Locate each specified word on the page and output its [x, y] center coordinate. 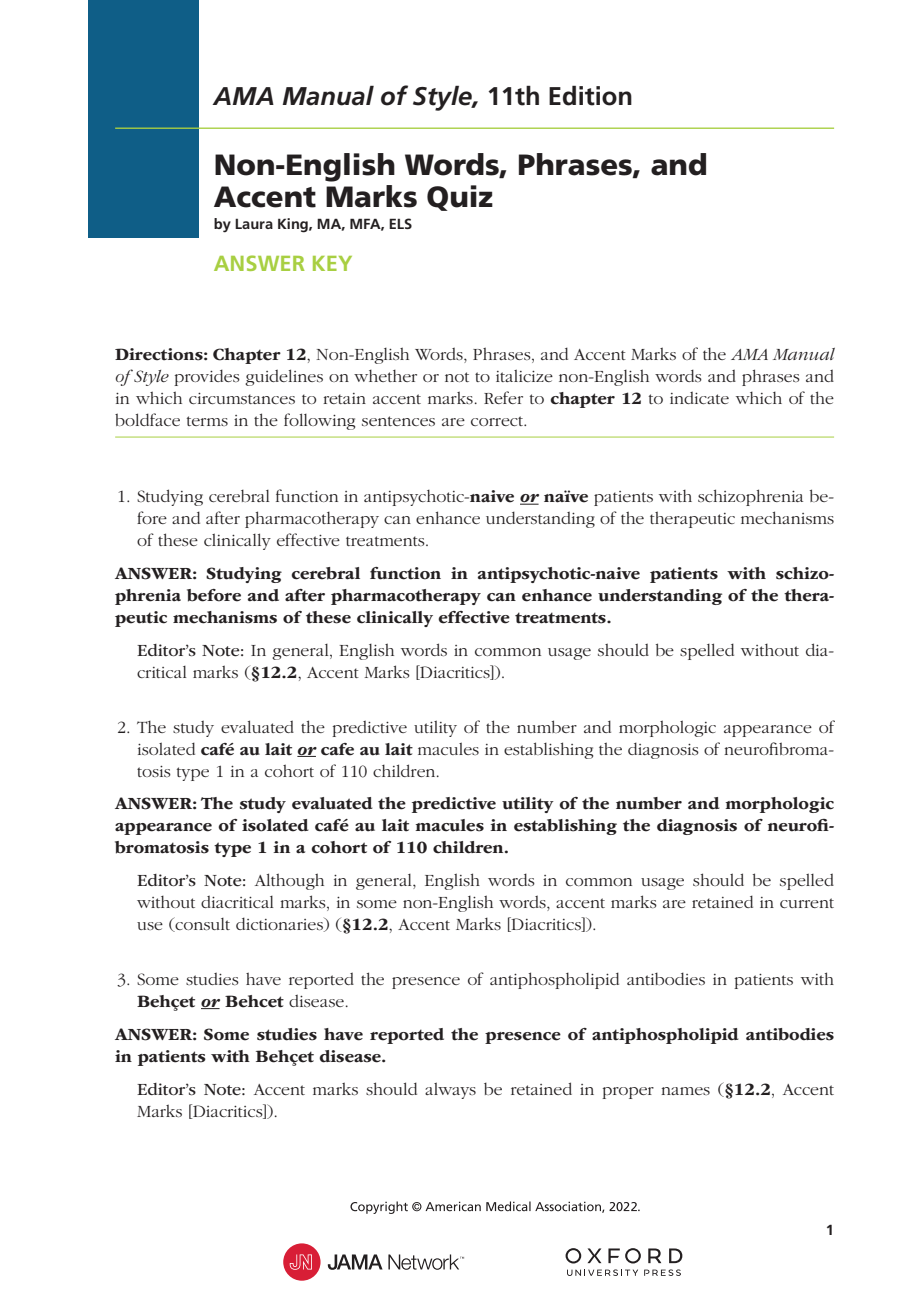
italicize [524, 375]
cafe [337, 749]
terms [207, 421]
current [807, 903]
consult [201, 924]
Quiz [460, 198]
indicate [699, 397]
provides [207, 377]
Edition [590, 95]
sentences [398, 421]
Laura [254, 223]
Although [289, 881]
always [450, 1090]
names [685, 1091]
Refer [503, 397]
